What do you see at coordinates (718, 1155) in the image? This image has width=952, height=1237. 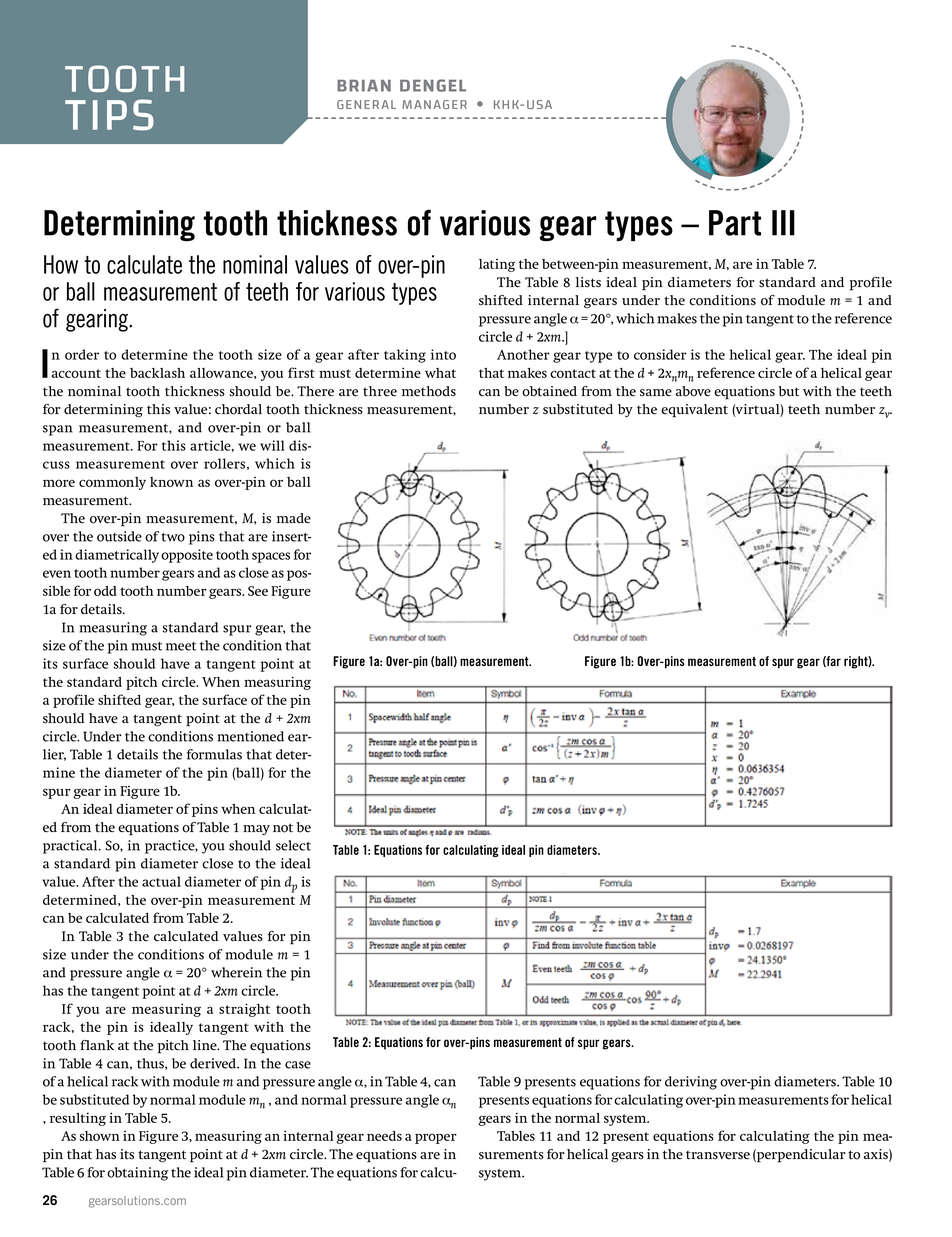 I see `transverse` at bounding box center [718, 1155].
